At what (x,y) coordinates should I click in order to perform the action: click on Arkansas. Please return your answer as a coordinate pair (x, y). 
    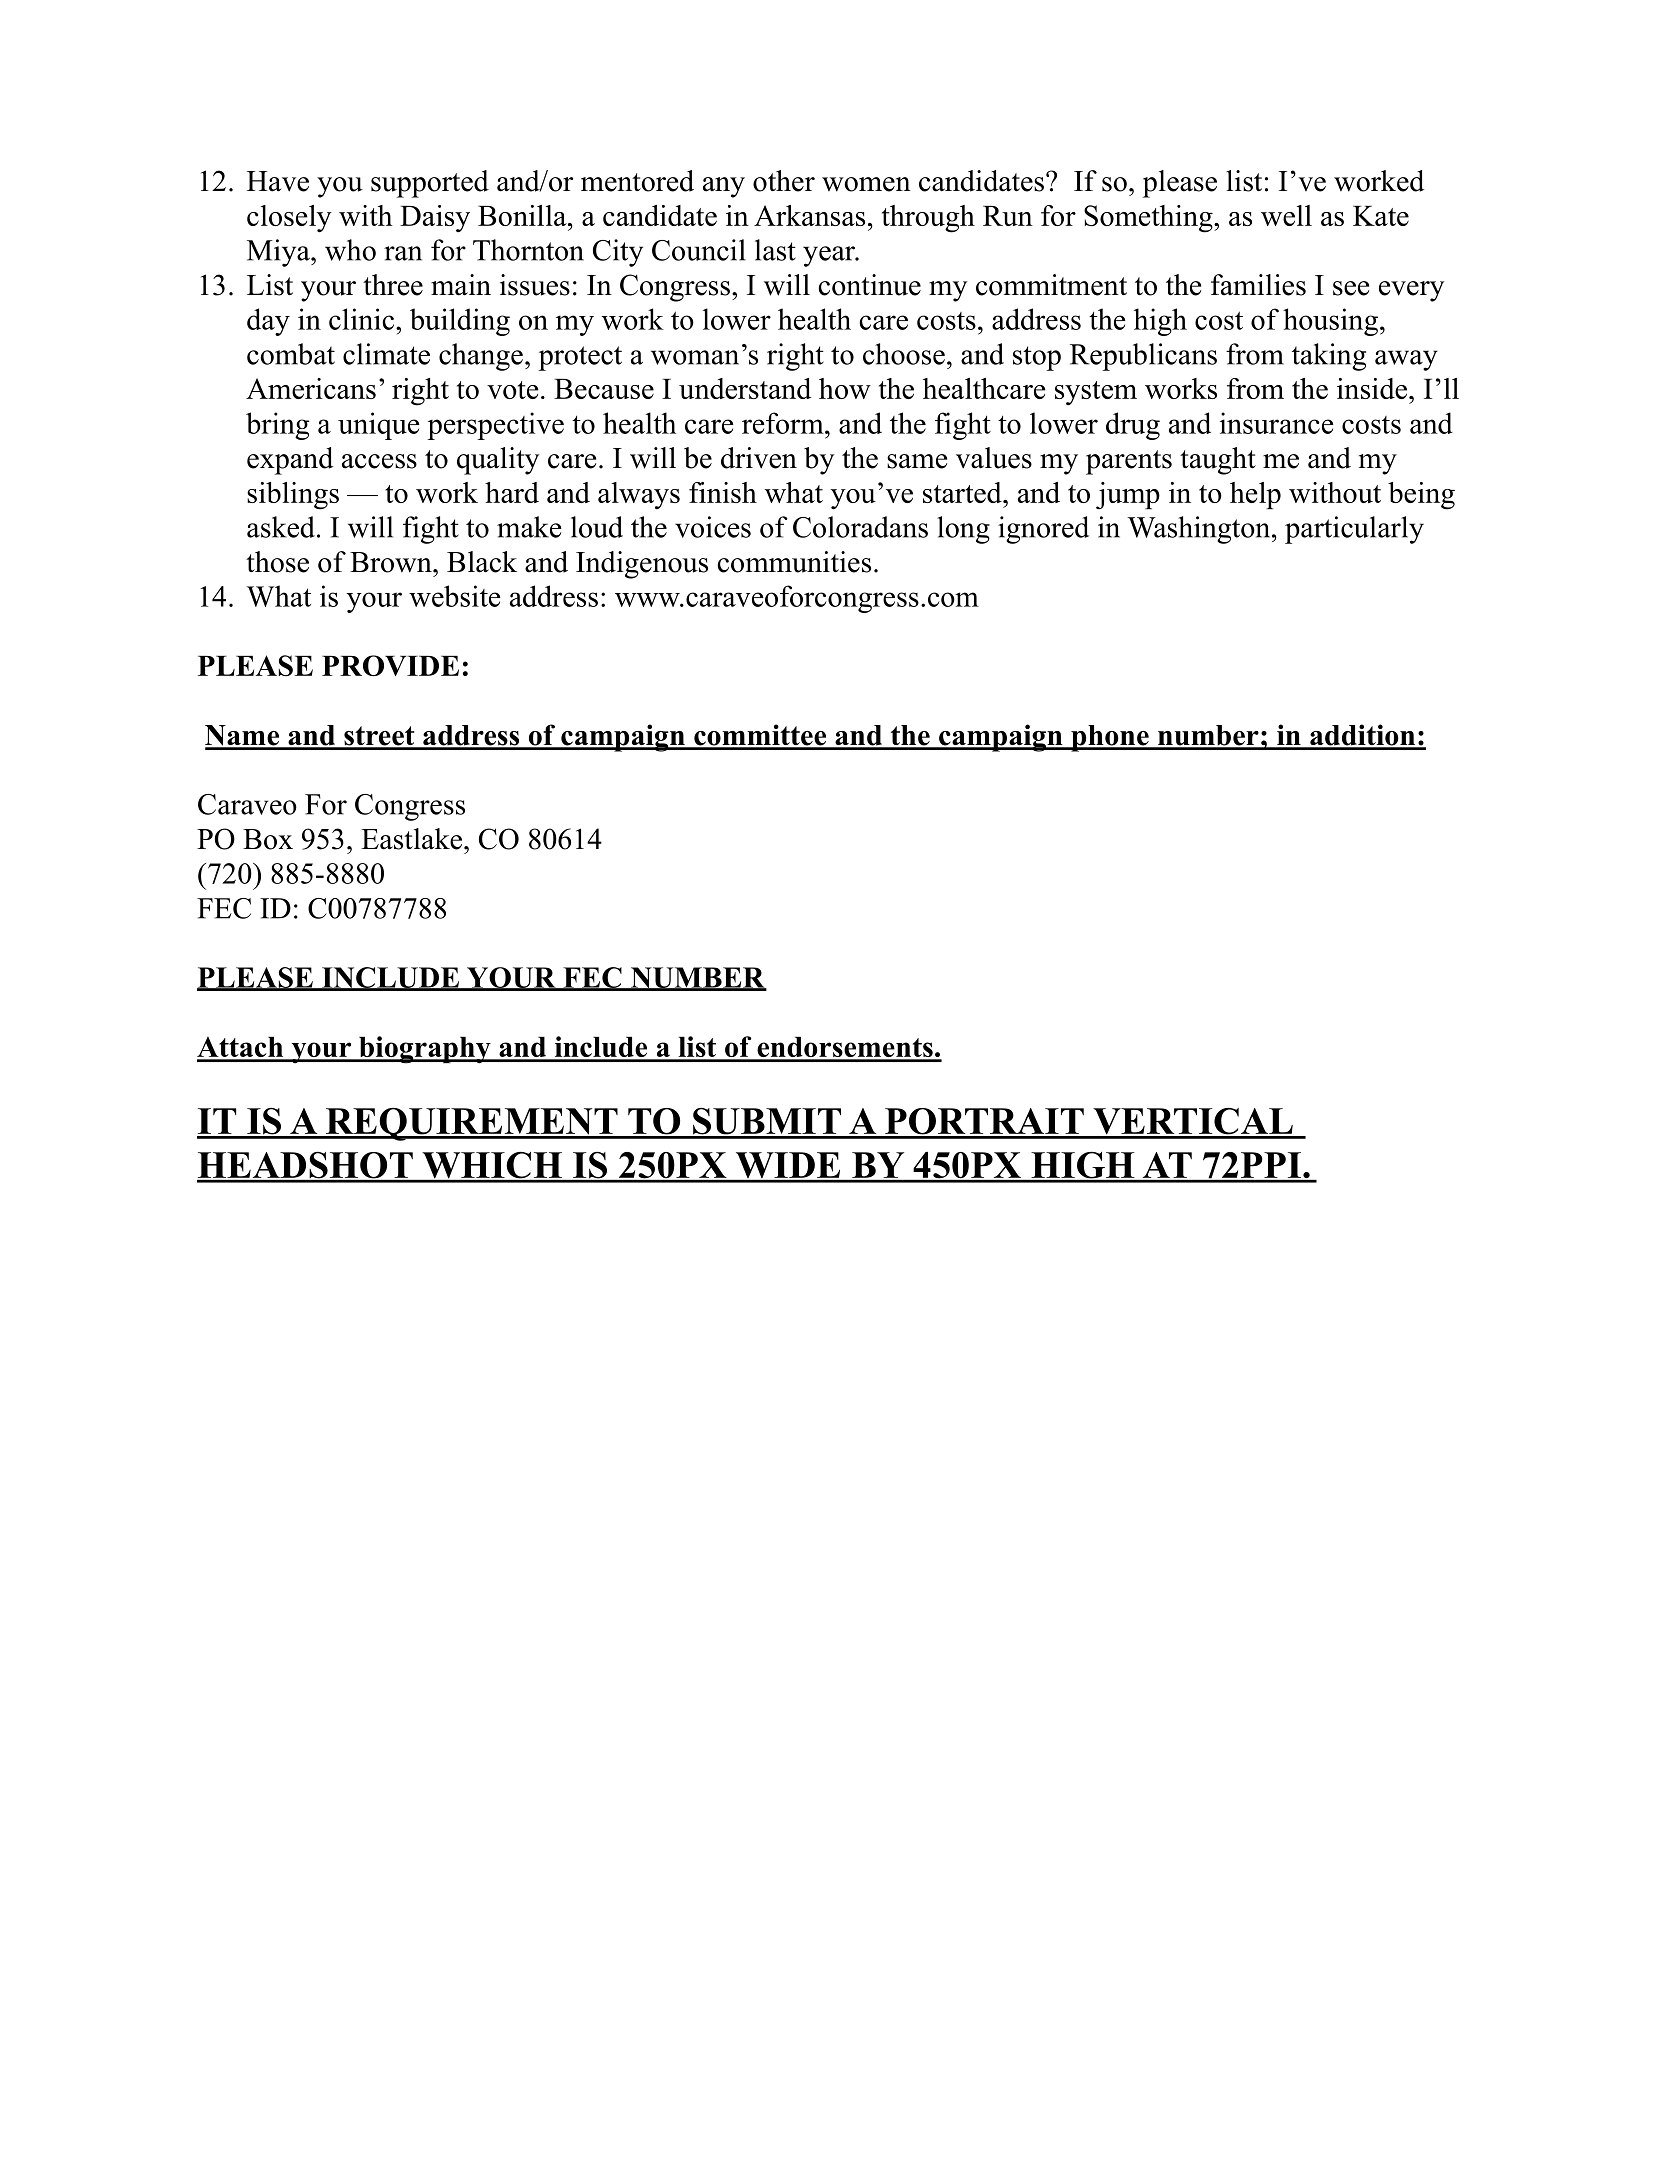
    Looking at the image, I should click on (809, 215).
